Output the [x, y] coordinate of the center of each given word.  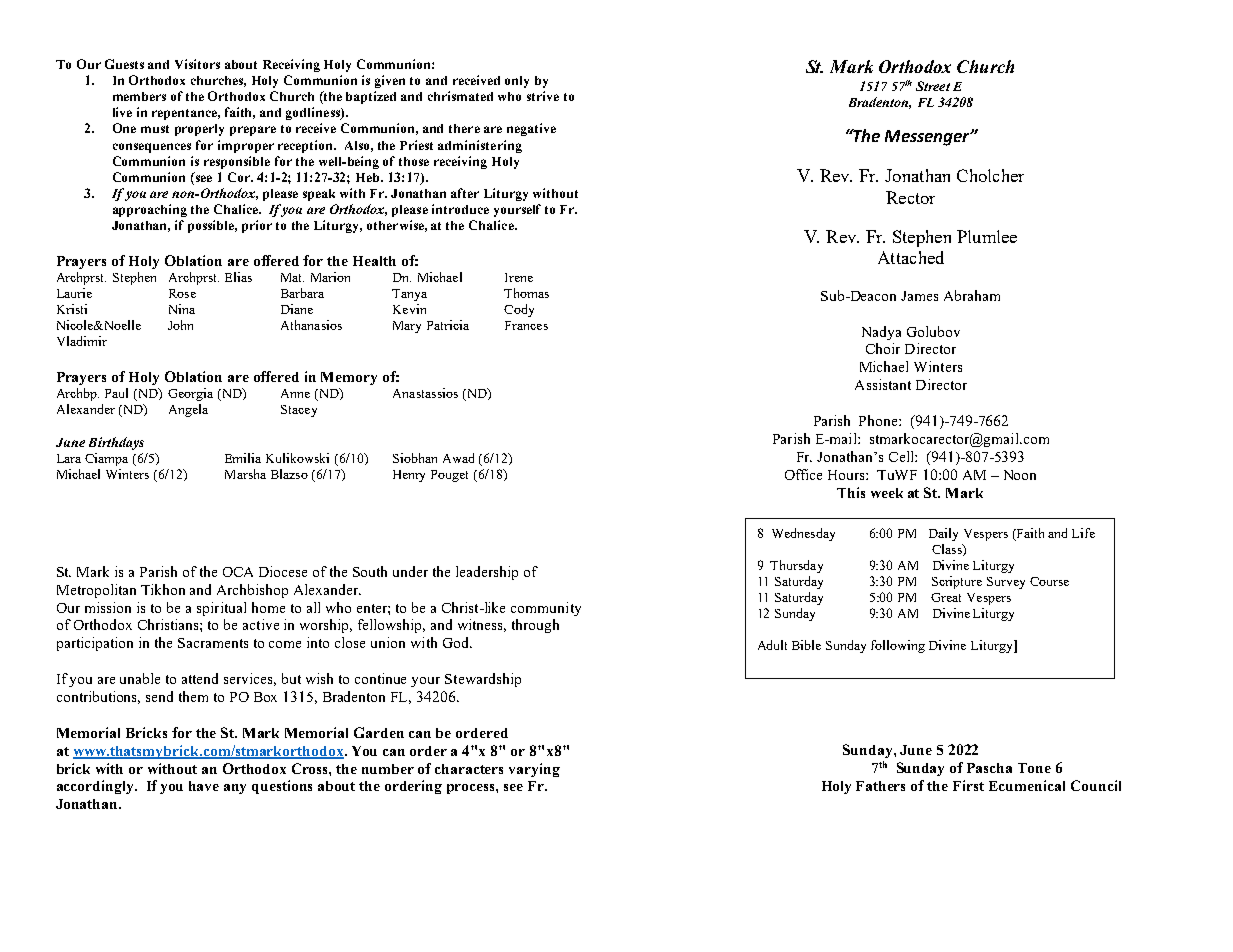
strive [543, 96]
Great [946, 597]
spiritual [221, 609]
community [546, 609]
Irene [519, 277]
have [204, 786]
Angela [188, 410]
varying [534, 770]
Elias [238, 277]
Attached [911, 257]
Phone [879, 420]
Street [933, 86]
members [139, 96]
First [968, 785]
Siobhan [415, 458]
